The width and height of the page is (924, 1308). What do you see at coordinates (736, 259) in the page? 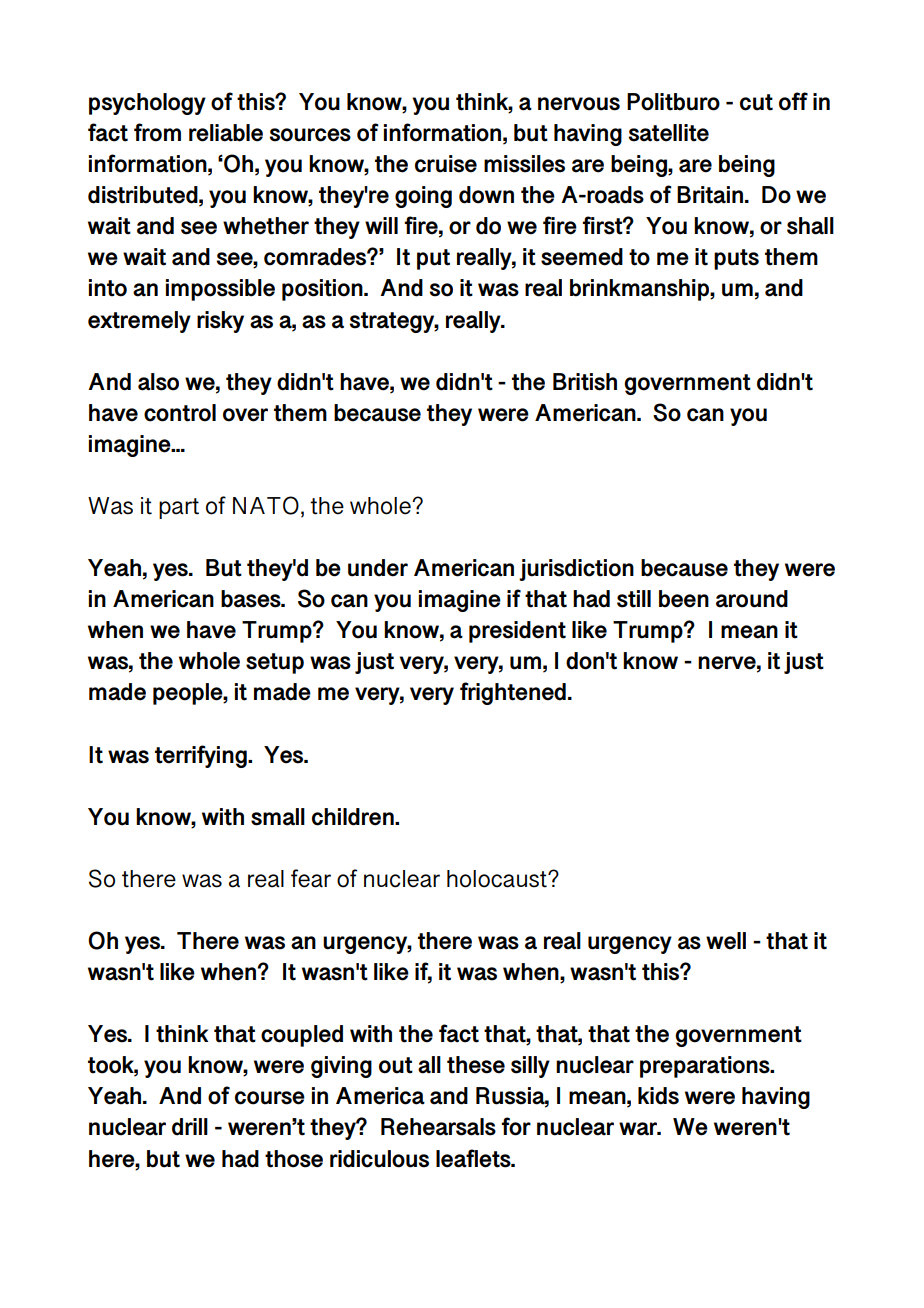
I see `puts` at bounding box center [736, 259].
